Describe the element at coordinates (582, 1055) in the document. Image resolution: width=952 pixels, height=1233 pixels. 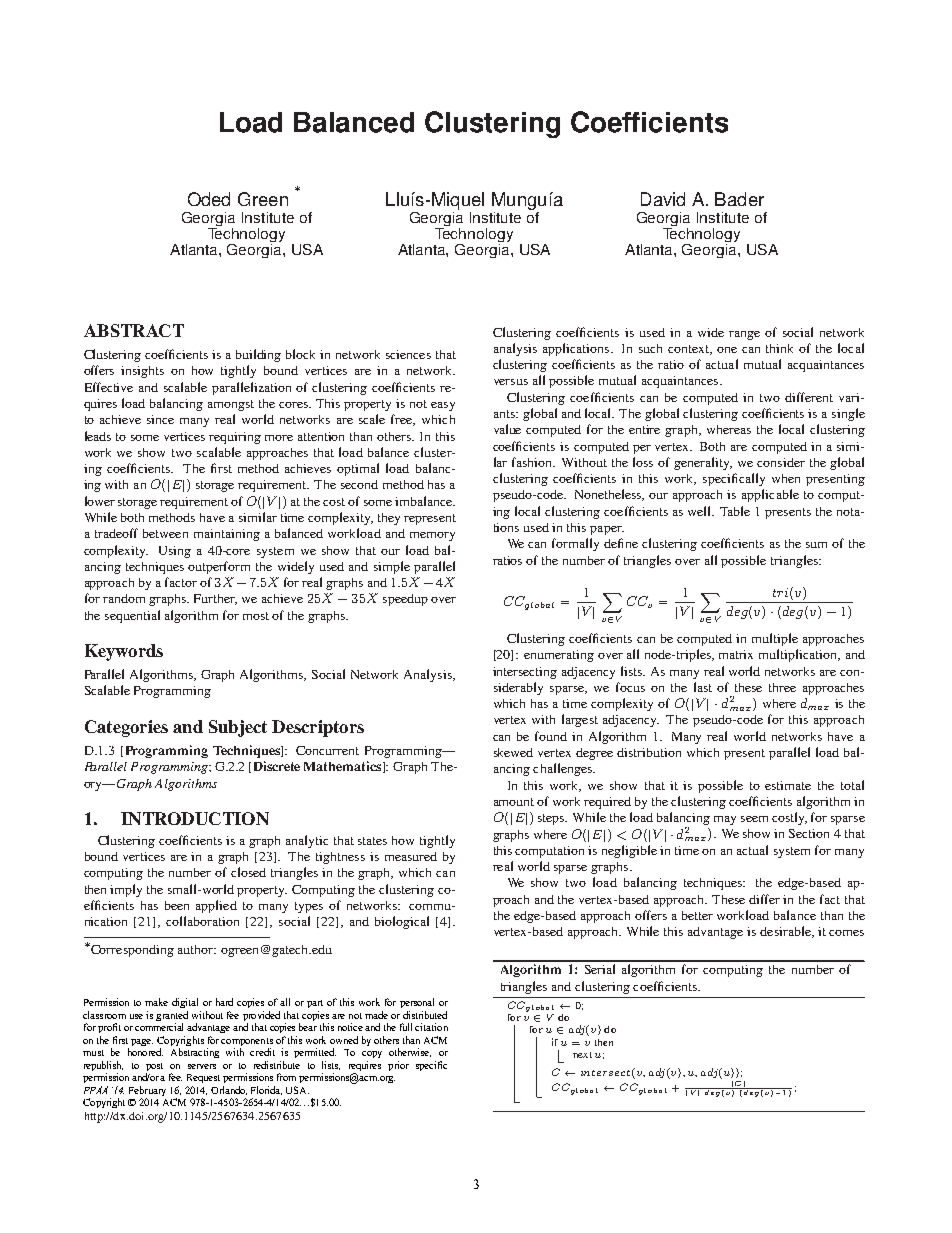
I see `next` at that location.
